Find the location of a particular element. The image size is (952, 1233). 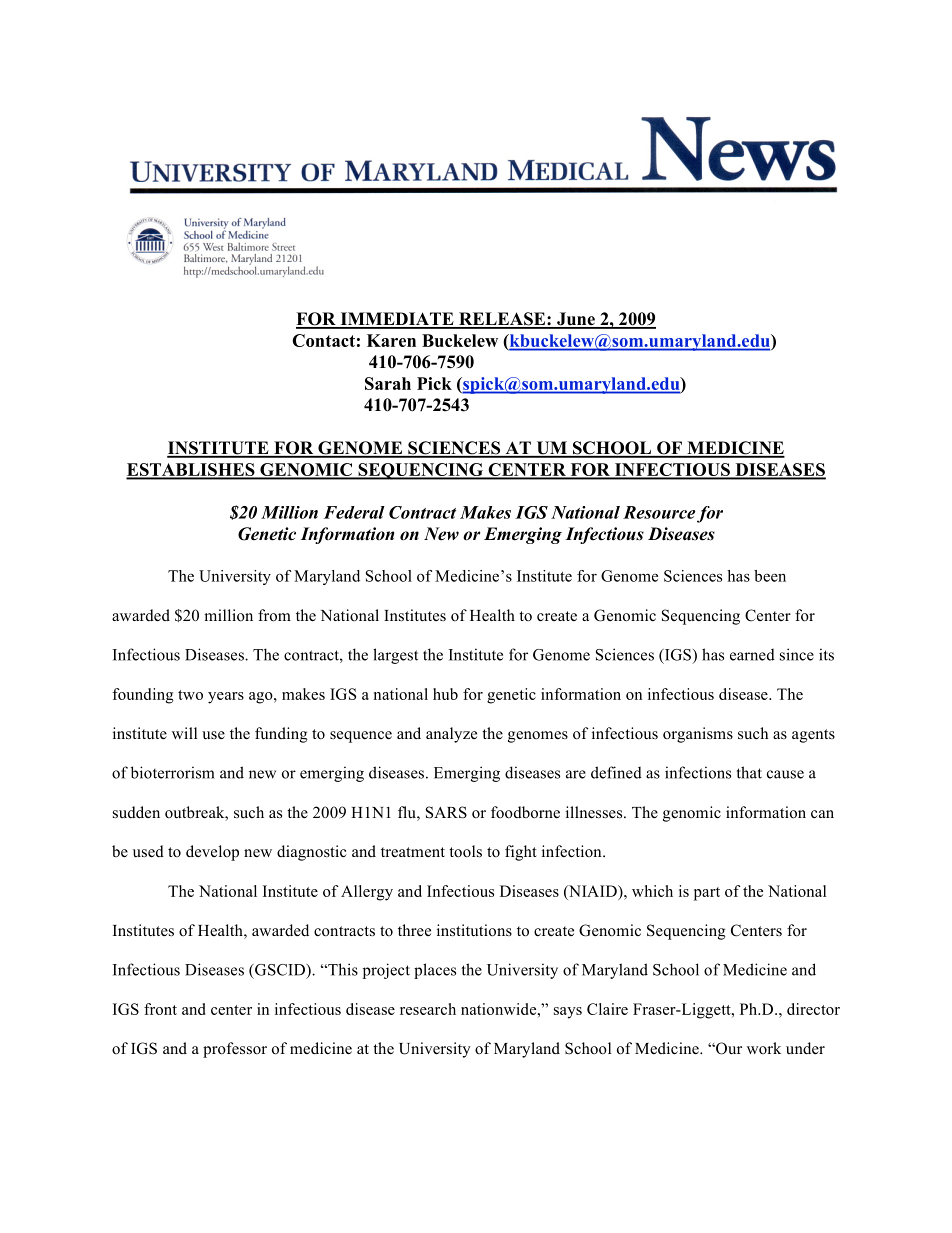

Karen is located at coordinates (391, 340).
